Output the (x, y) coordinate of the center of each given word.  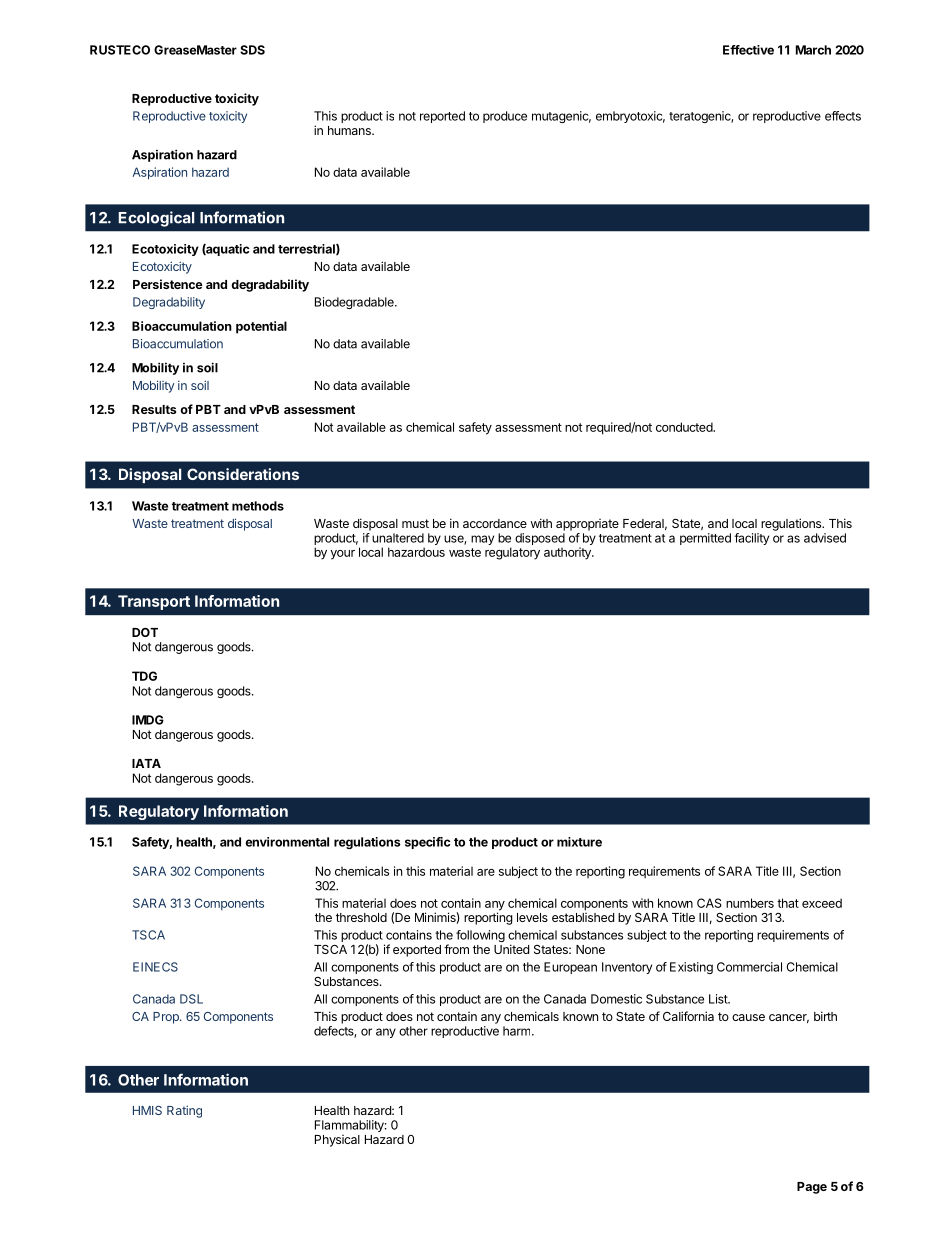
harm (518, 1031)
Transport (154, 602)
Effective (748, 50)
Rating (184, 1111)
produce (505, 117)
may (482, 540)
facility (751, 539)
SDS (252, 50)
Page (812, 1188)
